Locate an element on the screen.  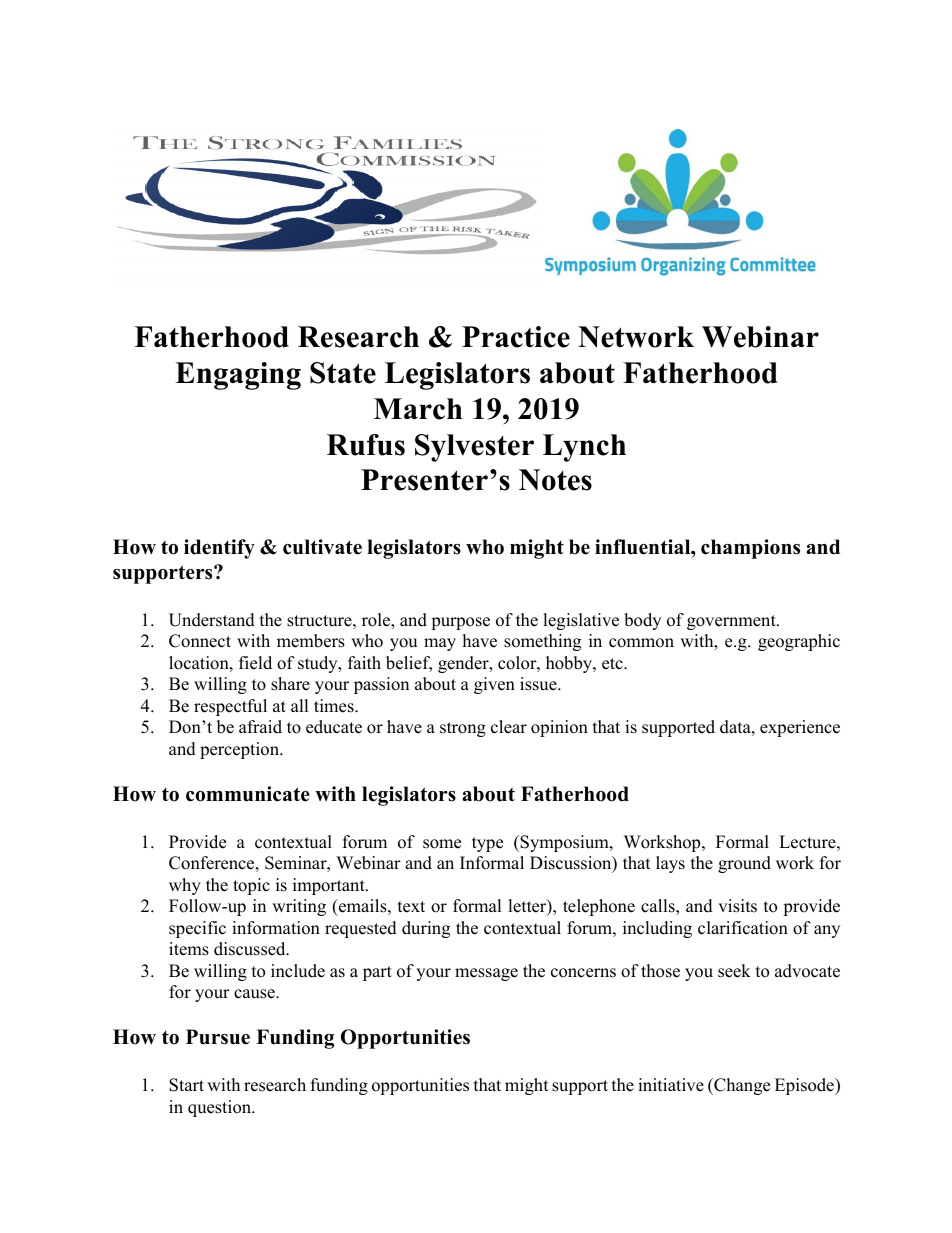
champions is located at coordinates (750, 549).
